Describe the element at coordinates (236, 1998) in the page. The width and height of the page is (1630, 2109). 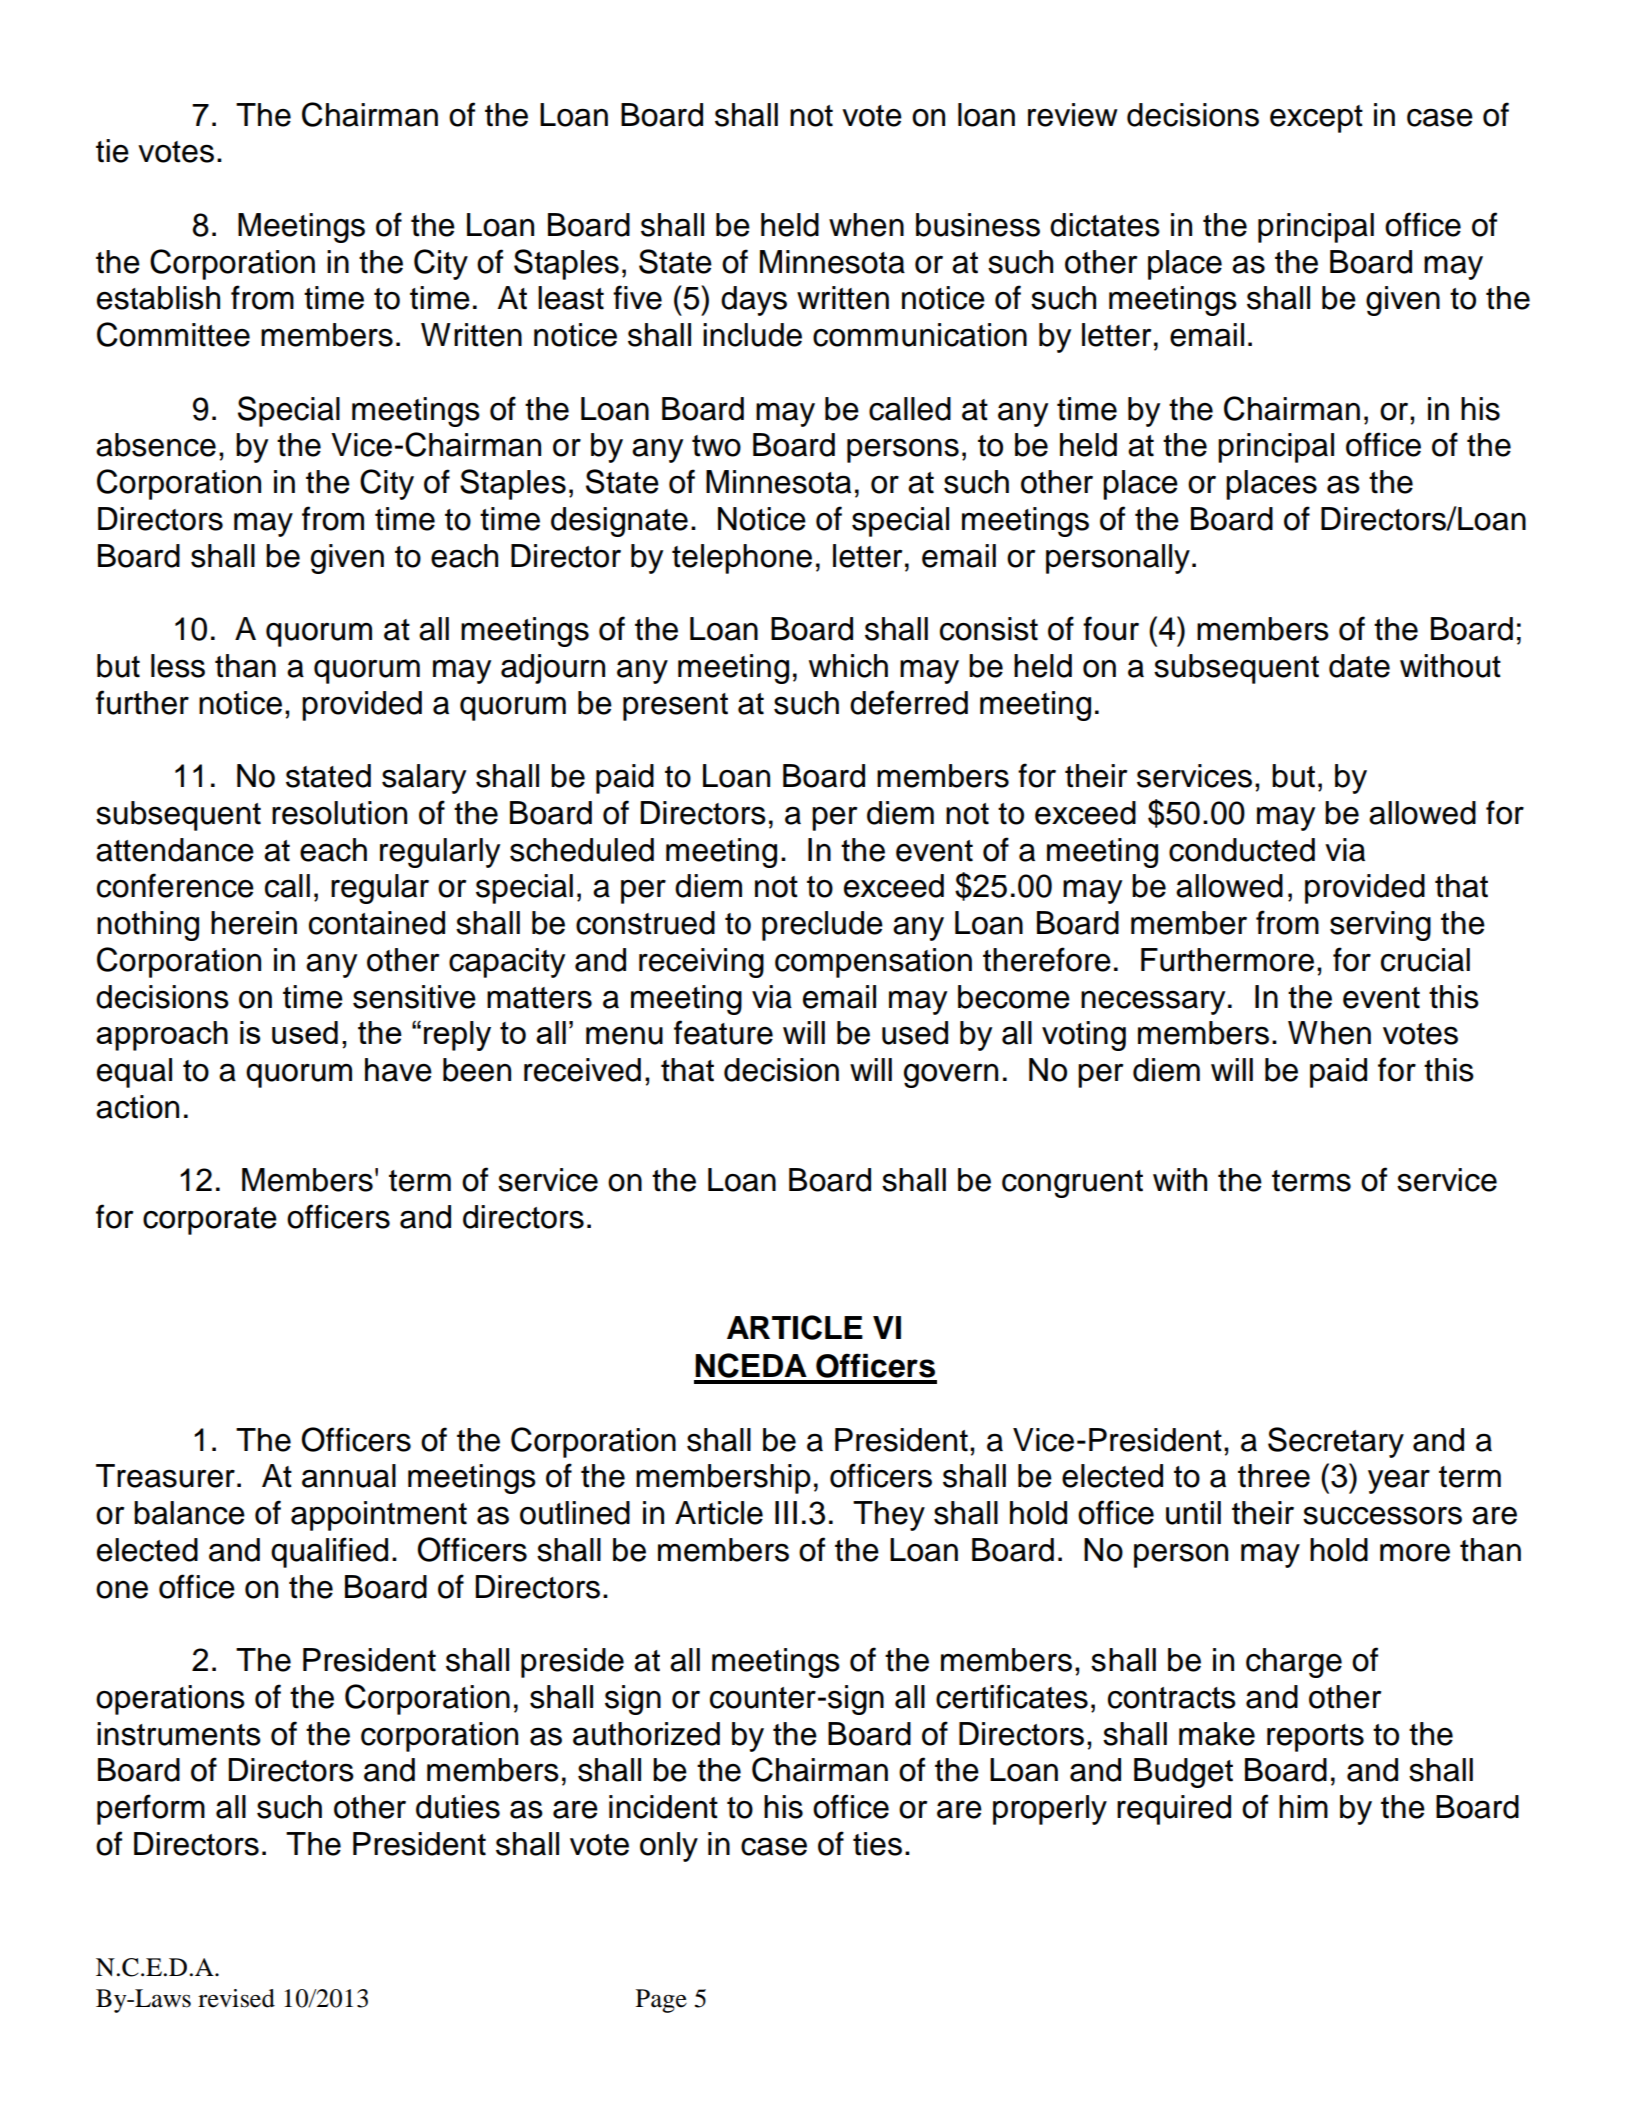
I see `revised` at that location.
